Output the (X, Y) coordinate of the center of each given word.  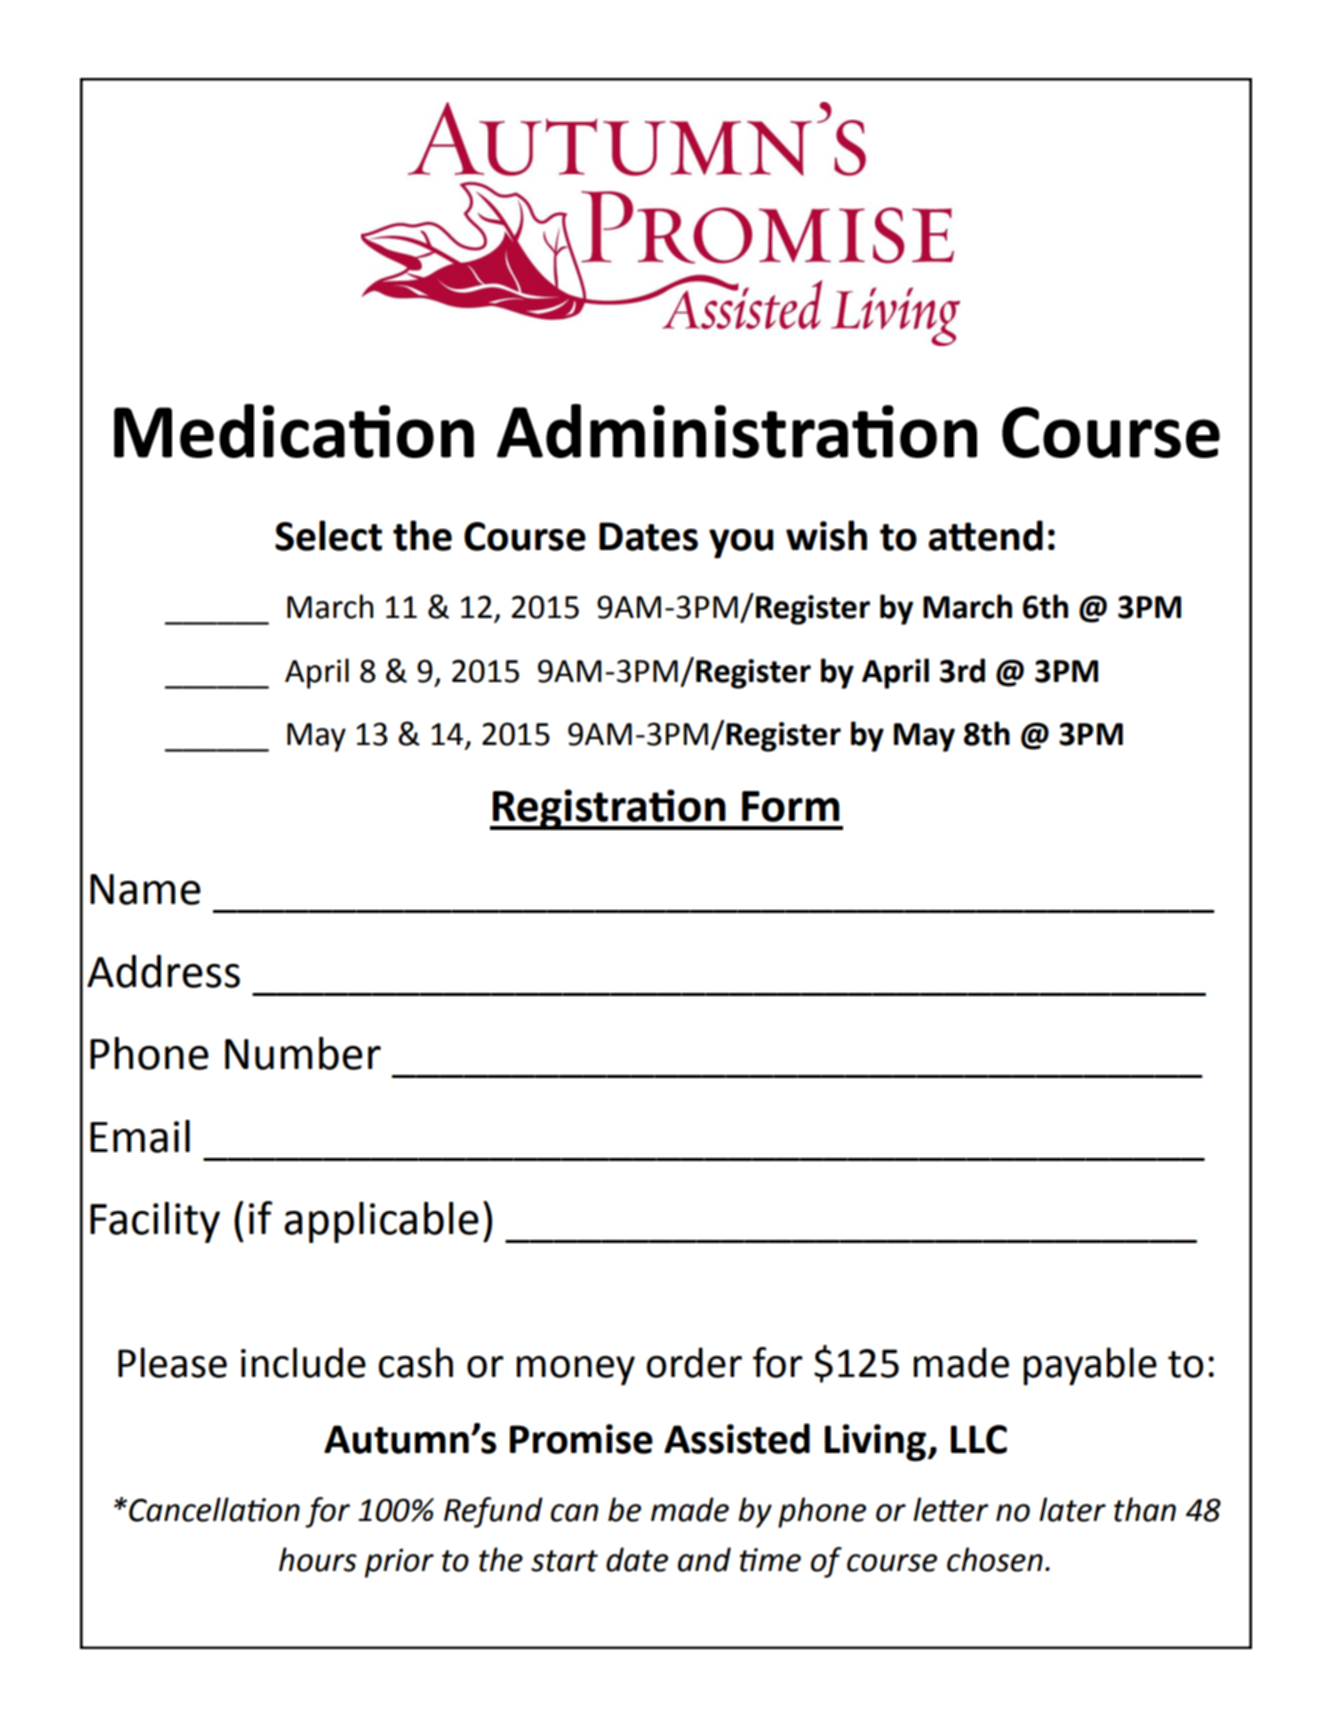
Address (163, 971)
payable (1090, 1366)
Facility (155, 1222)
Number (303, 1053)
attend (985, 535)
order (694, 1362)
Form (790, 806)
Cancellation (214, 1509)
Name (145, 889)
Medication (294, 431)
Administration (737, 431)
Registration (609, 809)
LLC (979, 1439)
